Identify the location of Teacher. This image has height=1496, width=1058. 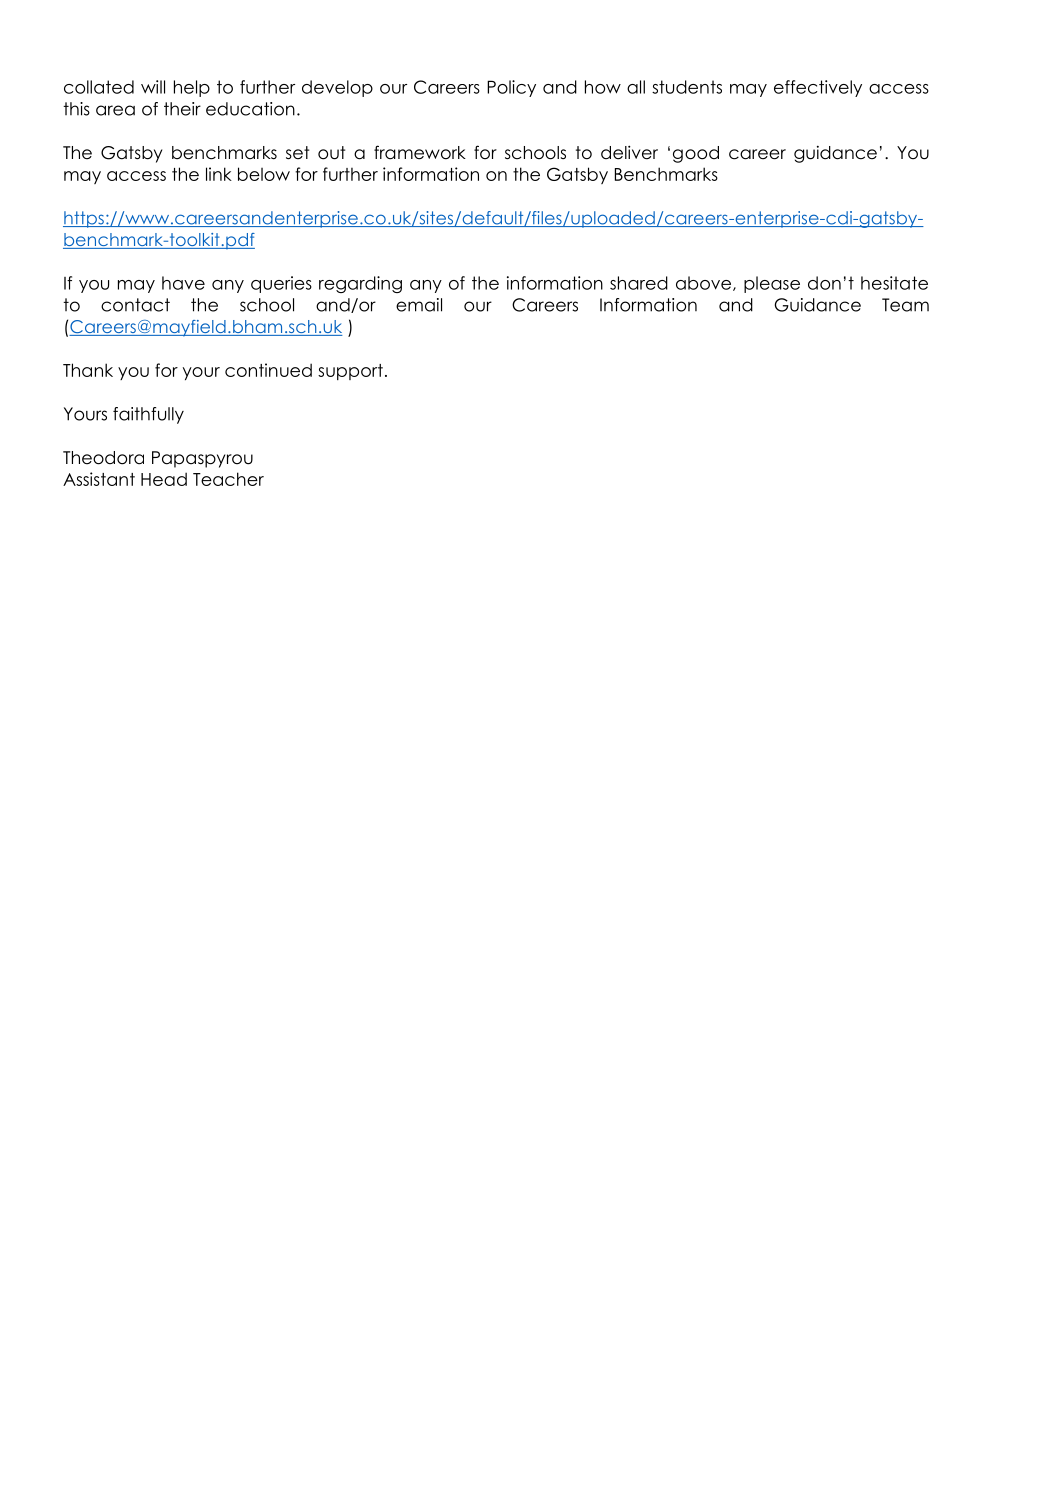
(228, 479).
